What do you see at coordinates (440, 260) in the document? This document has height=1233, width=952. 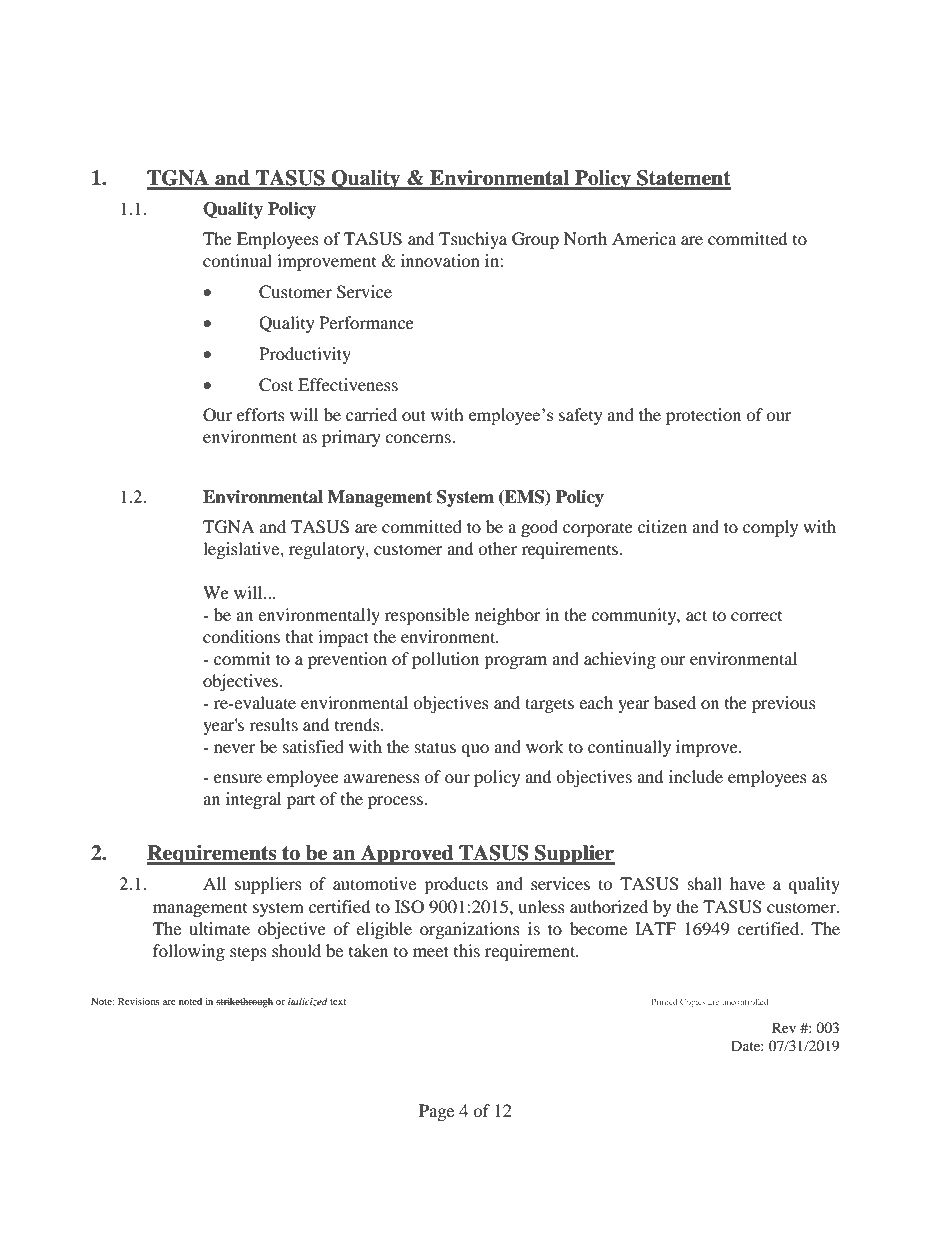 I see `innovation` at bounding box center [440, 260].
